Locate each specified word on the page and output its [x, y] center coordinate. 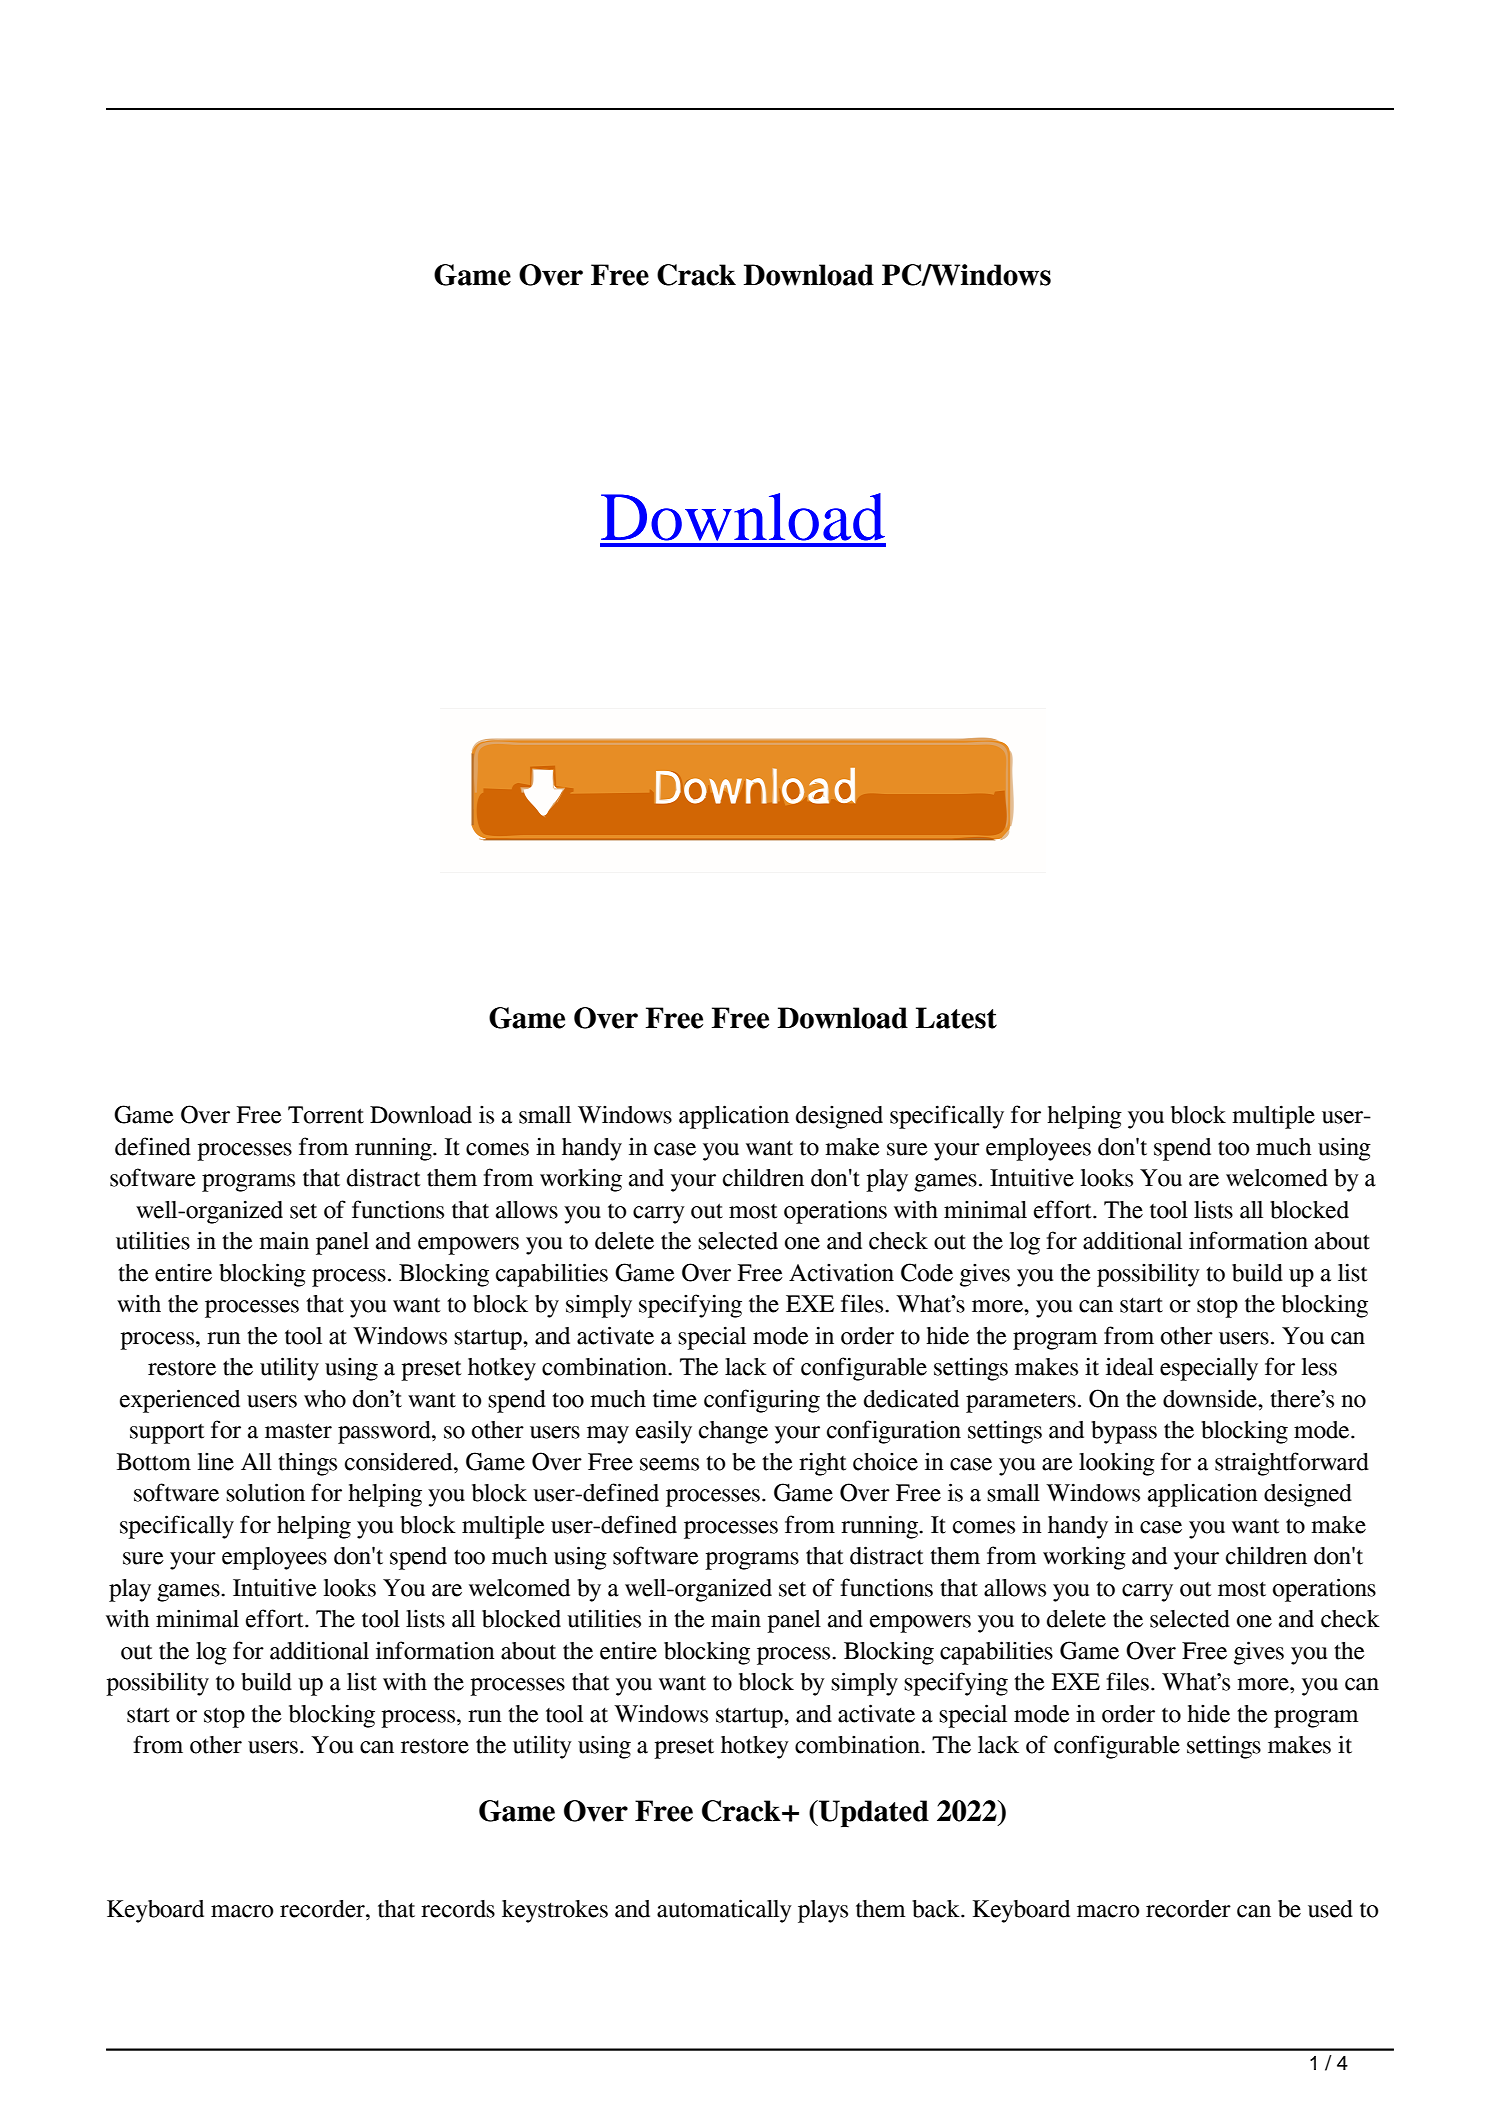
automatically [724, 1911]
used [1330, 1909]
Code [927, 1272]
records [458, 1909]
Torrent [326, 1115]
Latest [956, 1018]
